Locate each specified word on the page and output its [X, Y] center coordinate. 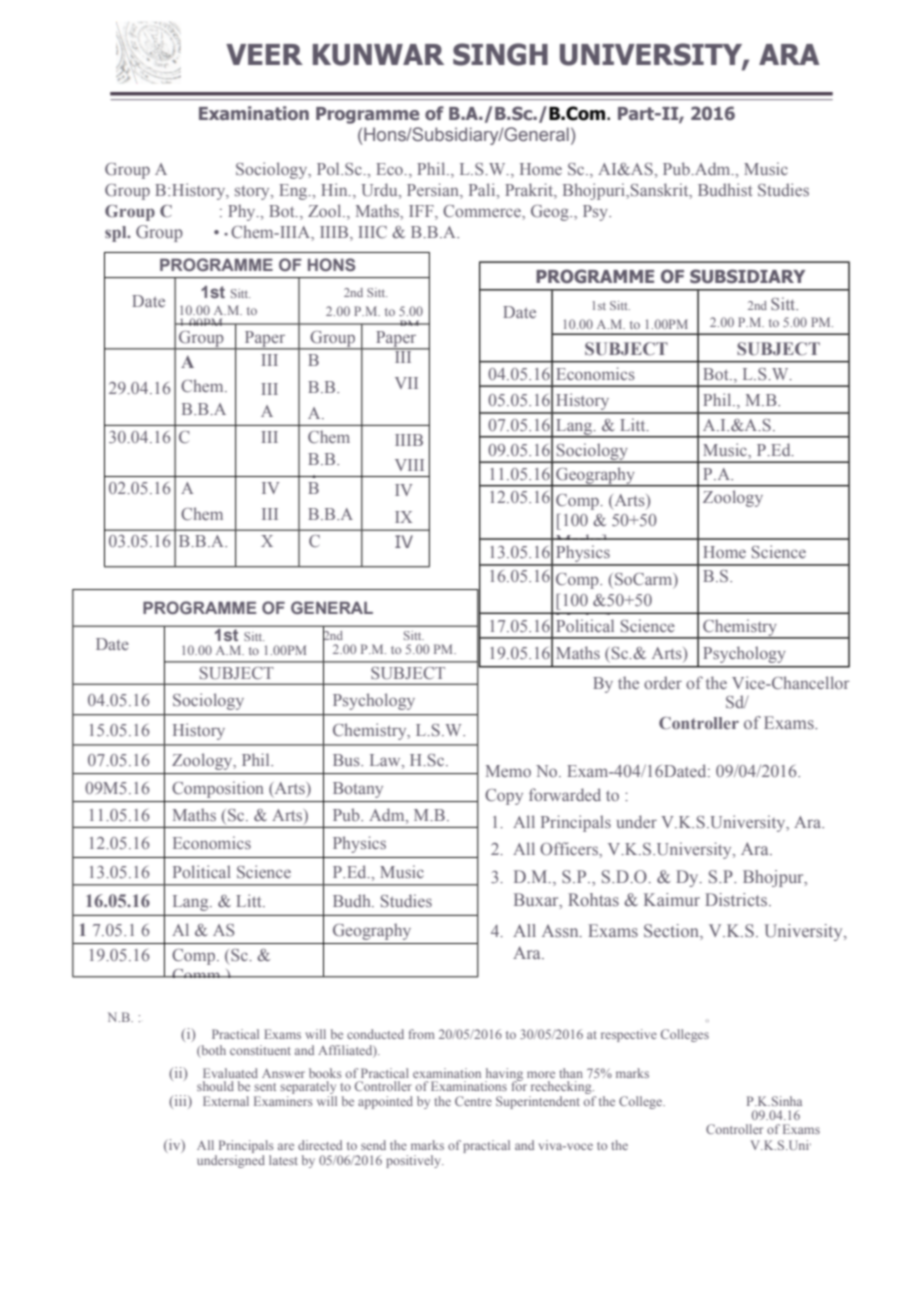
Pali [483, 191]
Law [386, 760]
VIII [409, 465]
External [226, 1101]
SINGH [500, 54]
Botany [358, 790]
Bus [347, 760]
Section [672, 931]
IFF [422, 211]
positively [414, 1161]
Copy [504, 797]
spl [117, 234]
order [663, 682]
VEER [264, 54]
